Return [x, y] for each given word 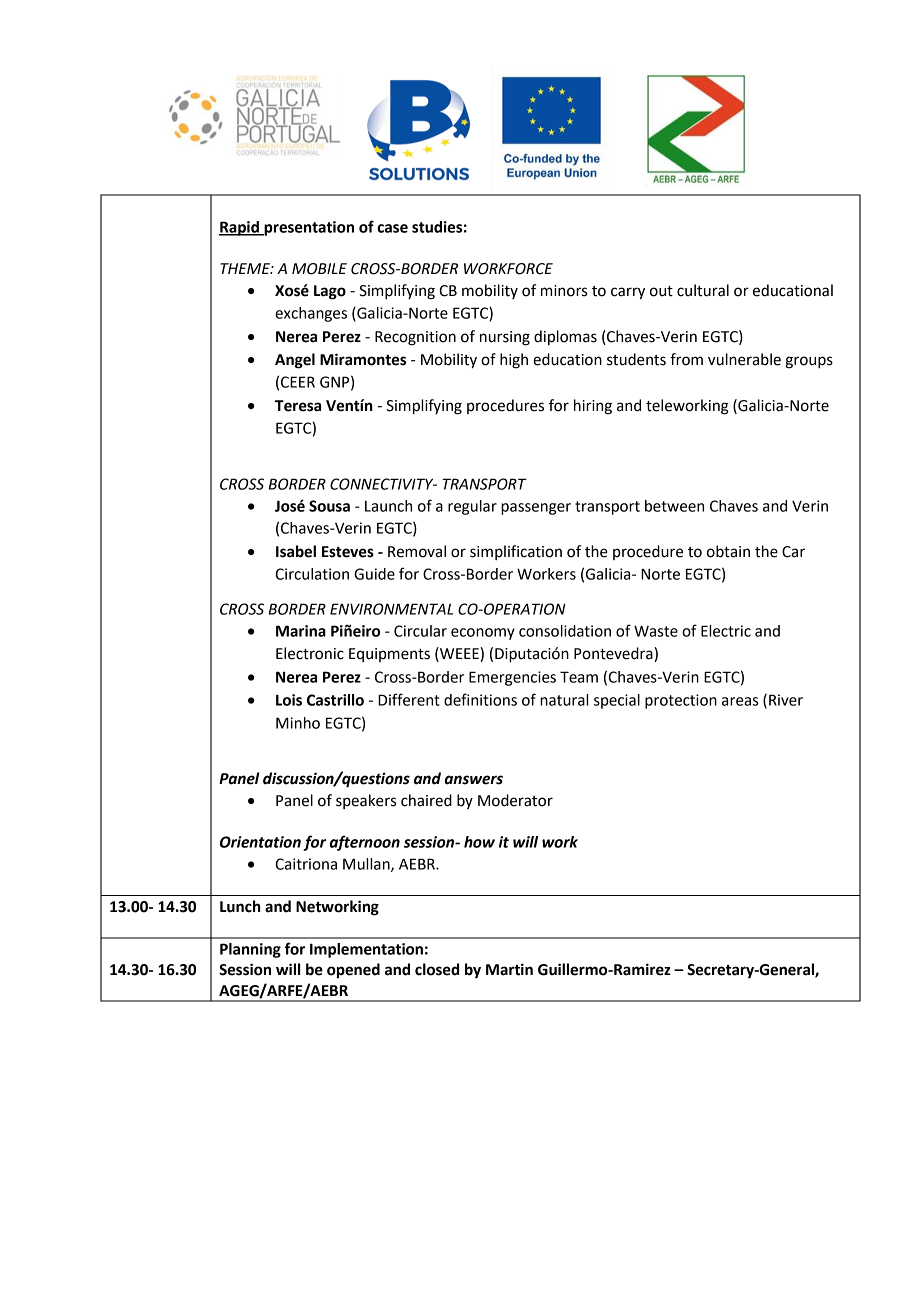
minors [564, 291]
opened [353, 971]
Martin [509, 969]
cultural [703, 290]
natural [564, 700]
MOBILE [319, 269]
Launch [388, 506]
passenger [536, 509]
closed [437, 969]
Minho [298, 723]
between [674, 506]
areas [740, 701]
